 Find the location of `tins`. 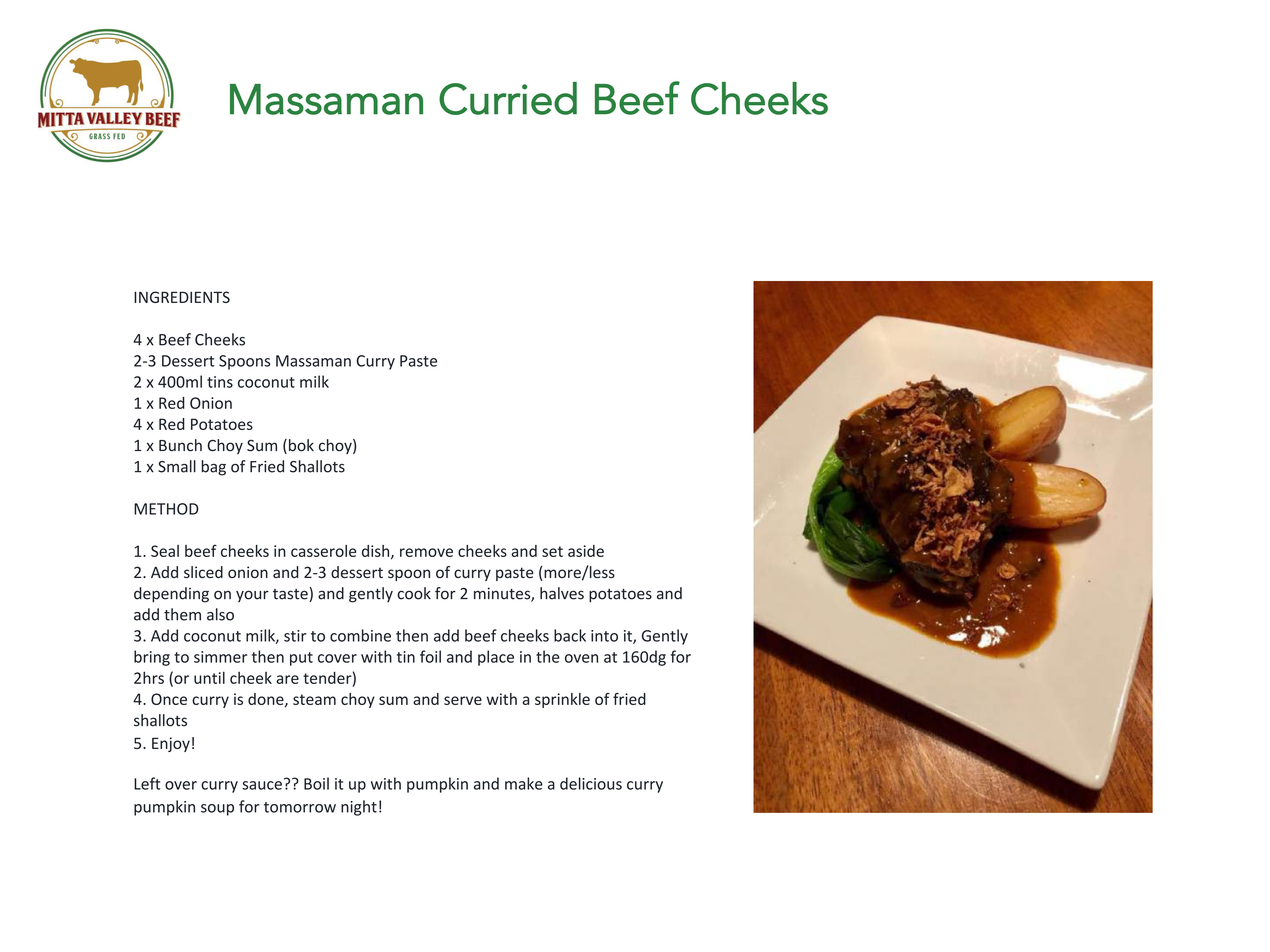

tins is located at coordinates (220, 382).
